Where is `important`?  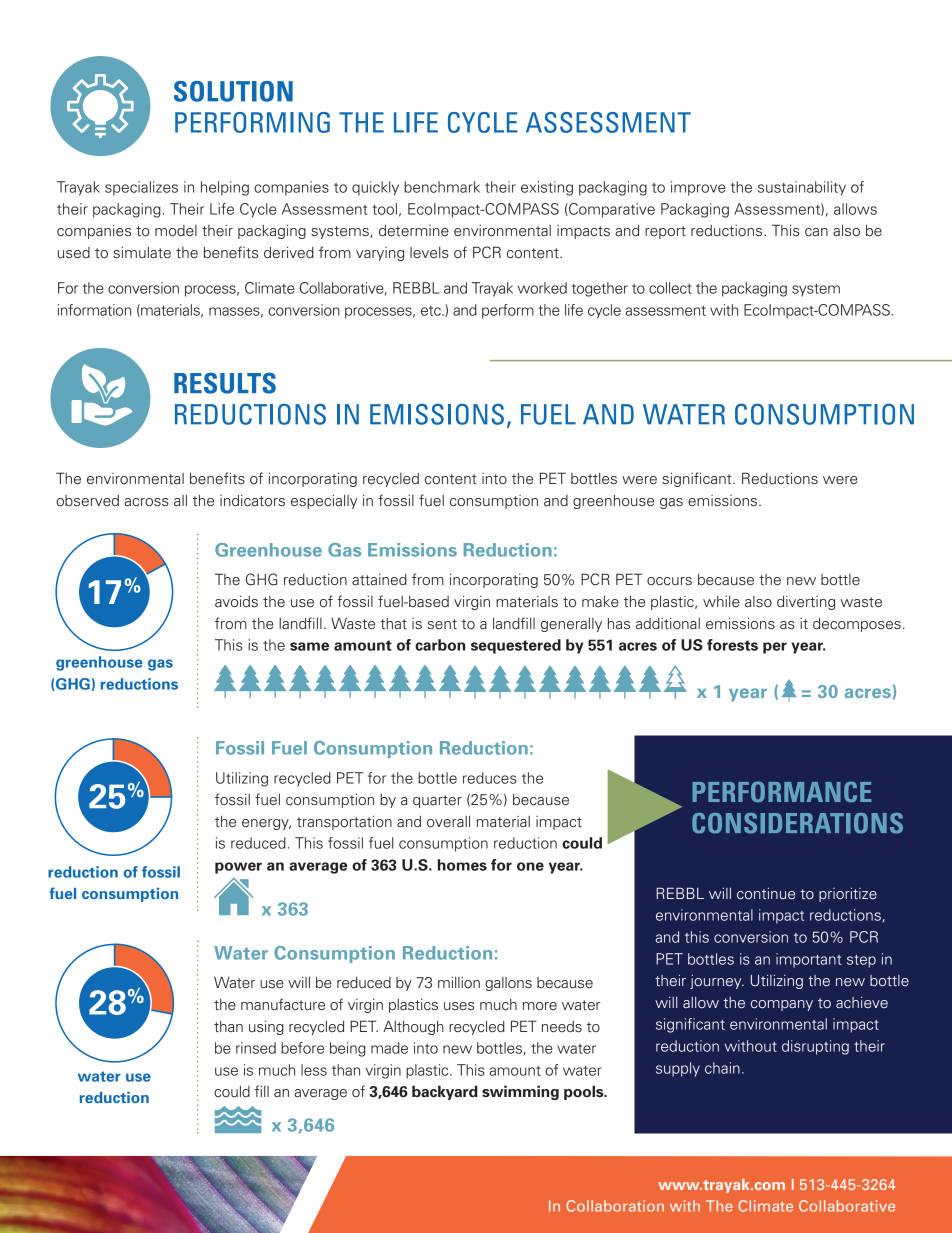 important is located at coordinates (809, 960).
